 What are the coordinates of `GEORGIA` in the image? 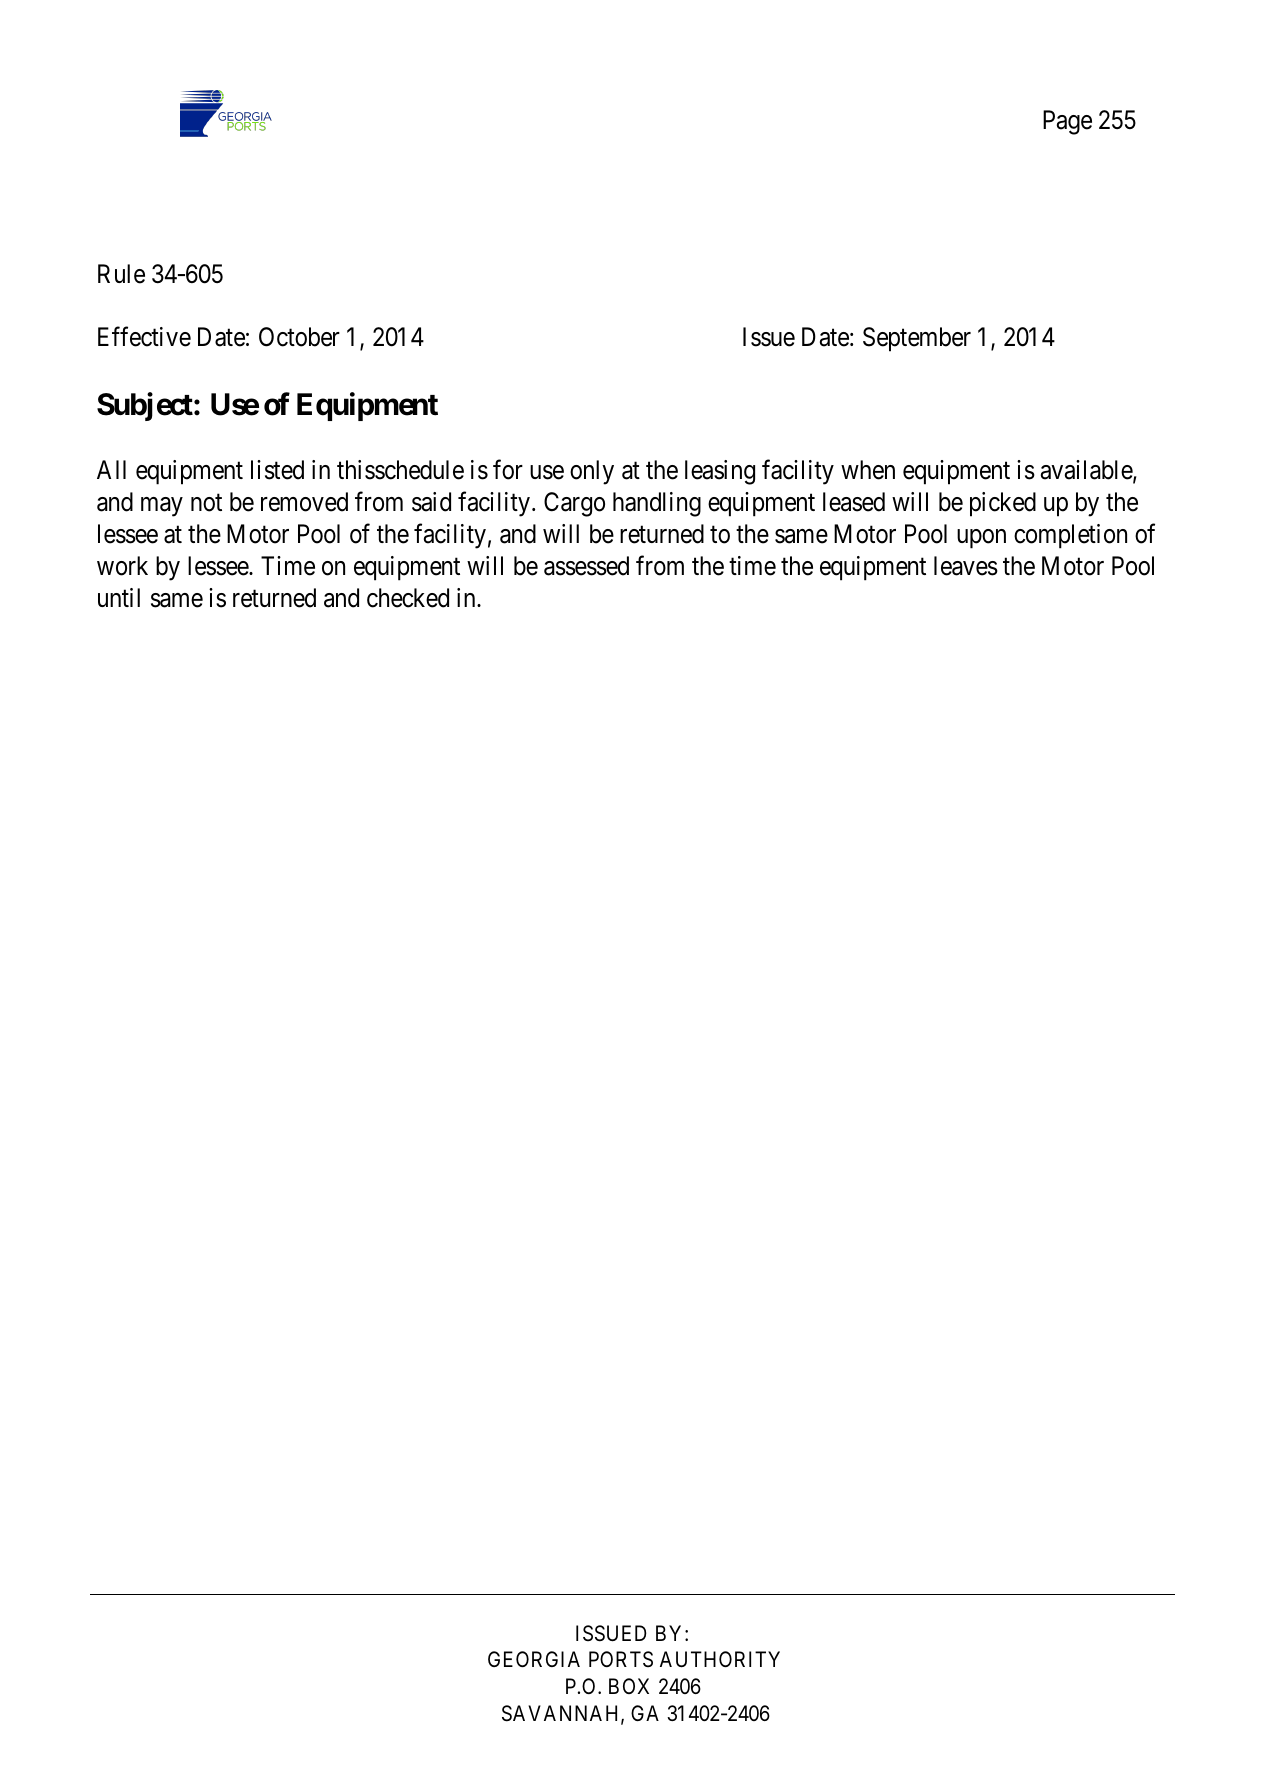 It's located at (534, 1659).
